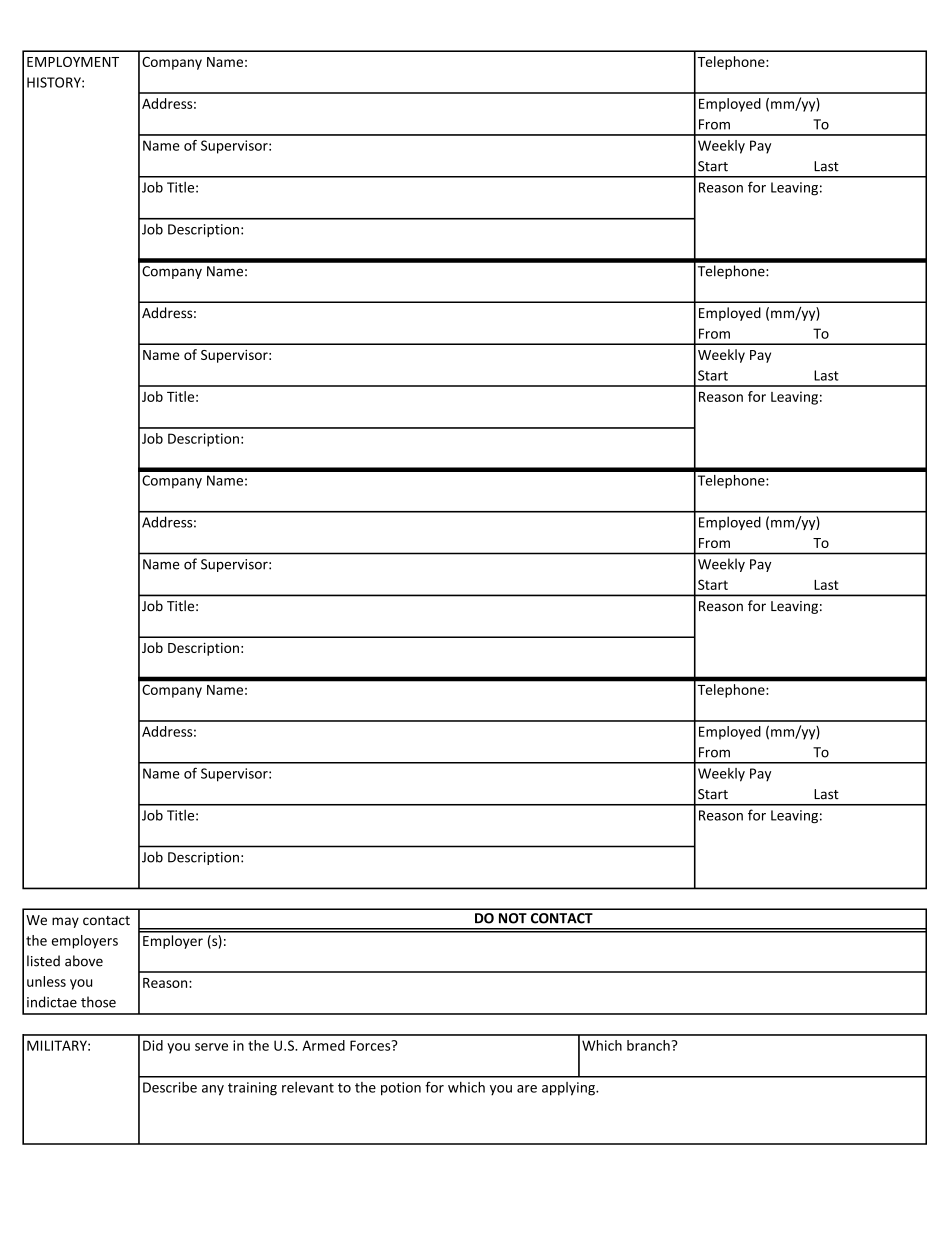 Image resolution: width=952 pixels, height=1233 pixels. What do you see at coordinates (153, 1045) in the page?
I see `Did` at bounding box center [153, 1045].
